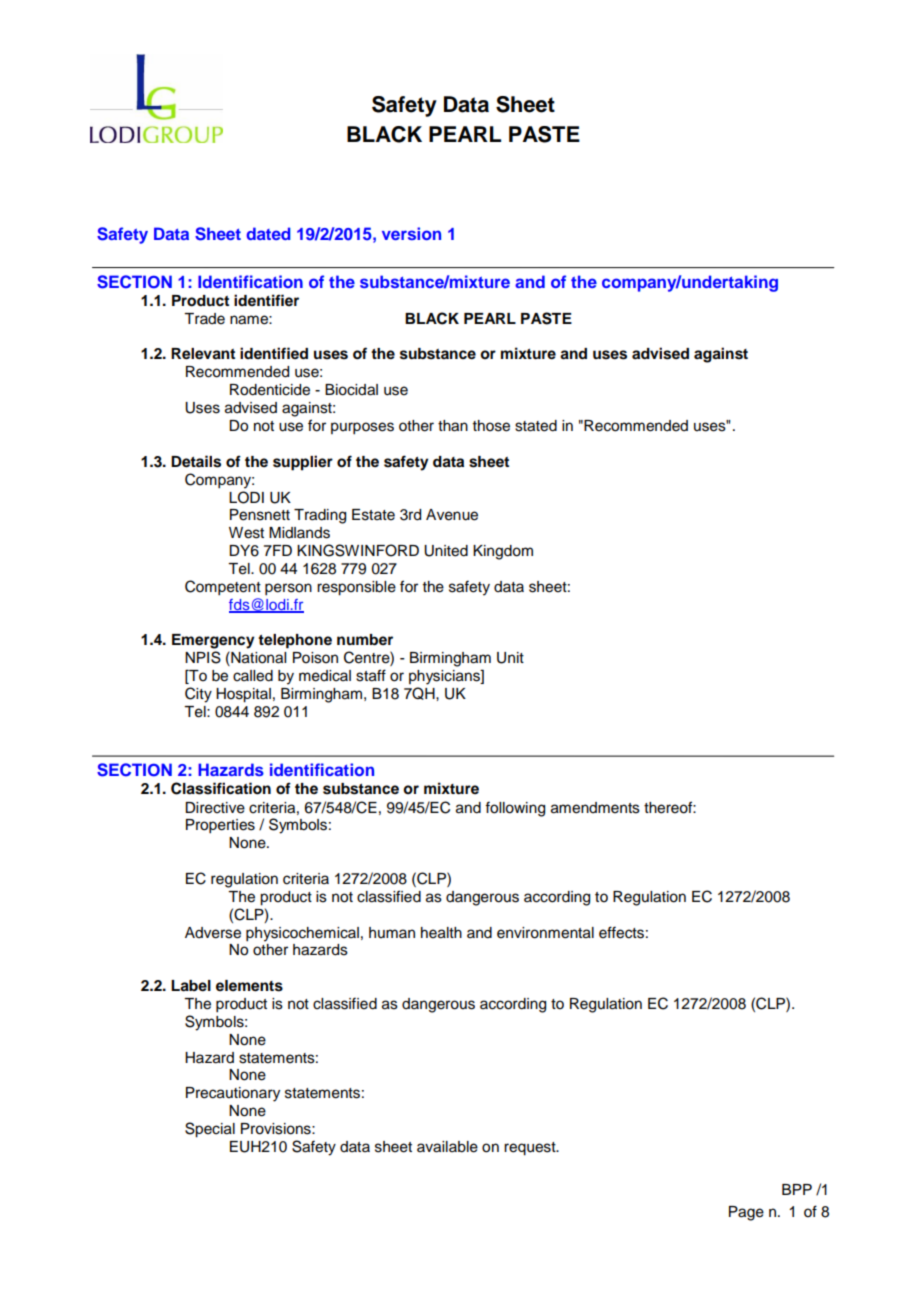 The height and width of the page is (1308, 924). What do you see at coordinates (210, 1130) in the page?
I see `Special` at bounding box center [210, 1130].
